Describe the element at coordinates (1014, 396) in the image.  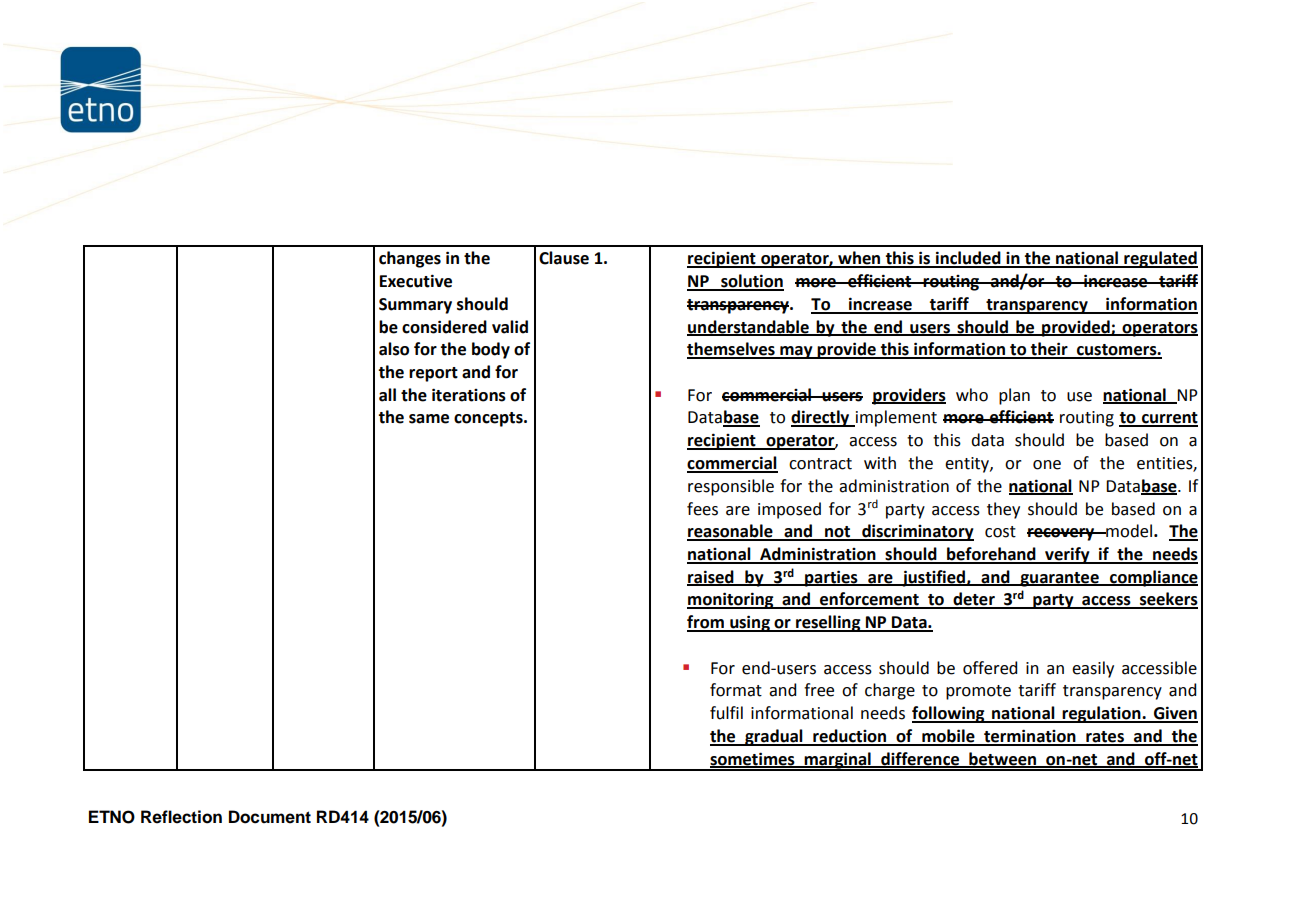
I see `plan` at that location.
